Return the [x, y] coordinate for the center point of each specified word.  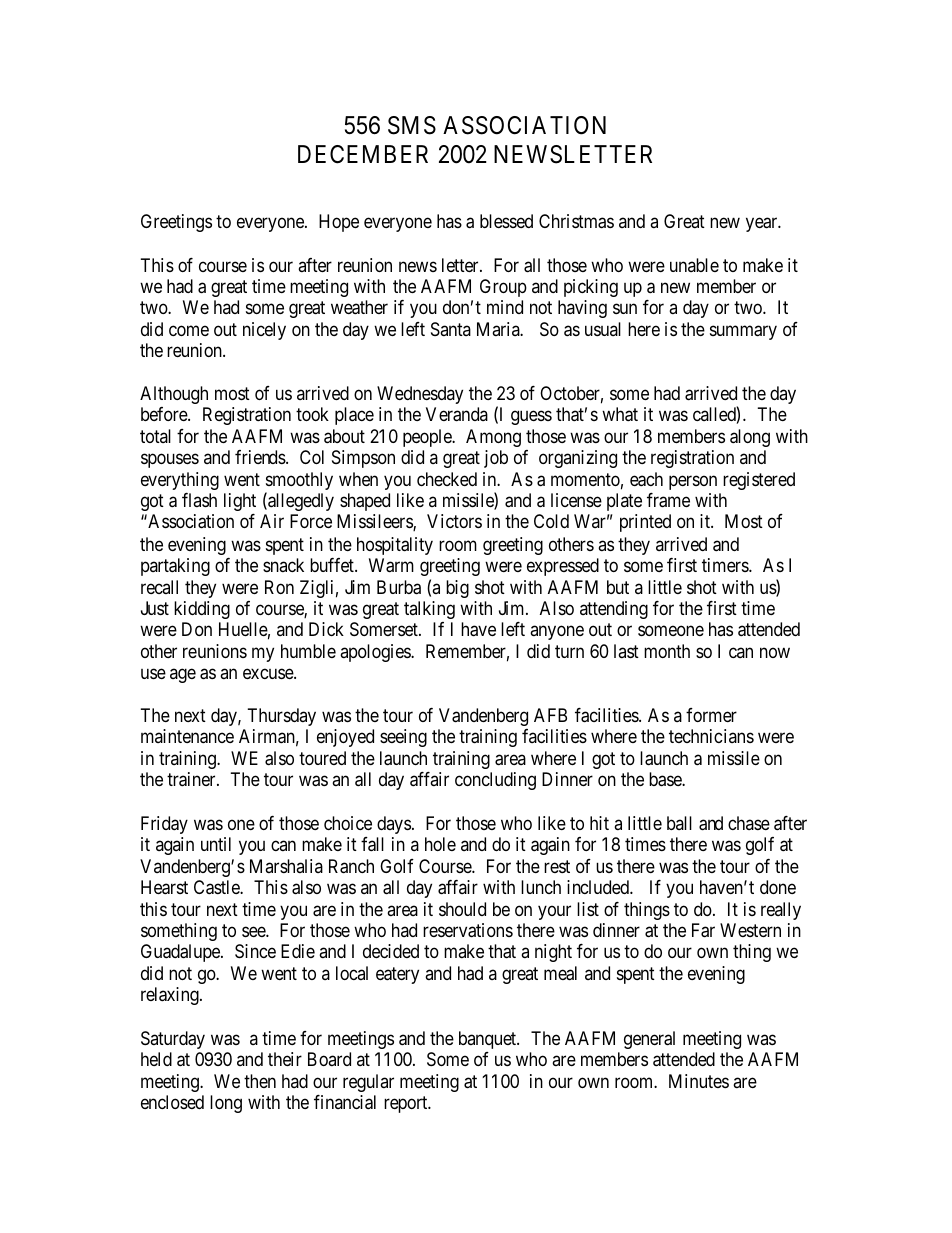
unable [694, 265]
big [457, 589]
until [216, 844]
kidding [202, 610]
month [667, 651]
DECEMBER [363, 154]
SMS [412, 125]
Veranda [457, 414]
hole [440, 844]
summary [743, 332]
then [260, 1081]
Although [174, 395]
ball [679, 823]
